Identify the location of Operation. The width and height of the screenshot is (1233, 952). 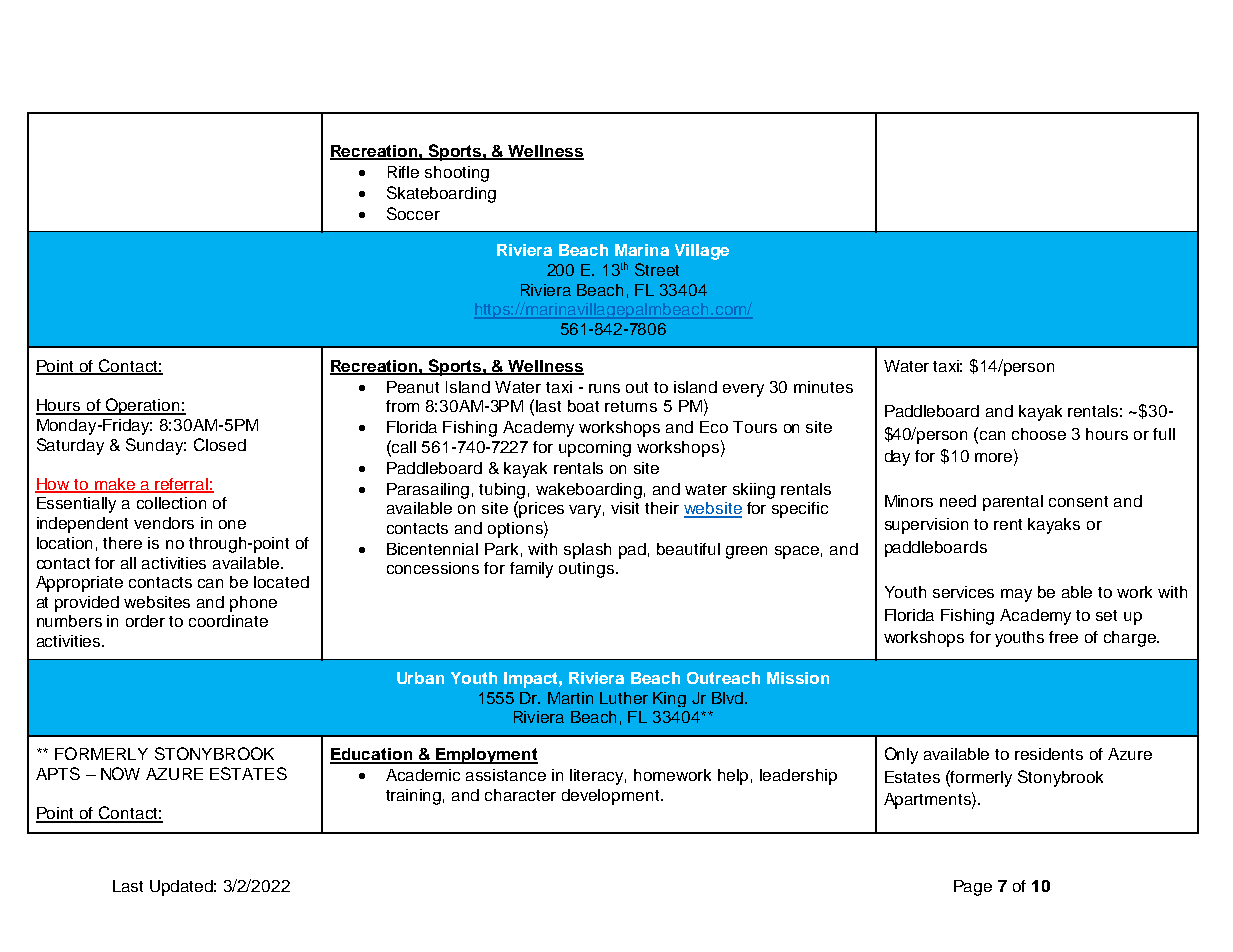
(143, 406).
